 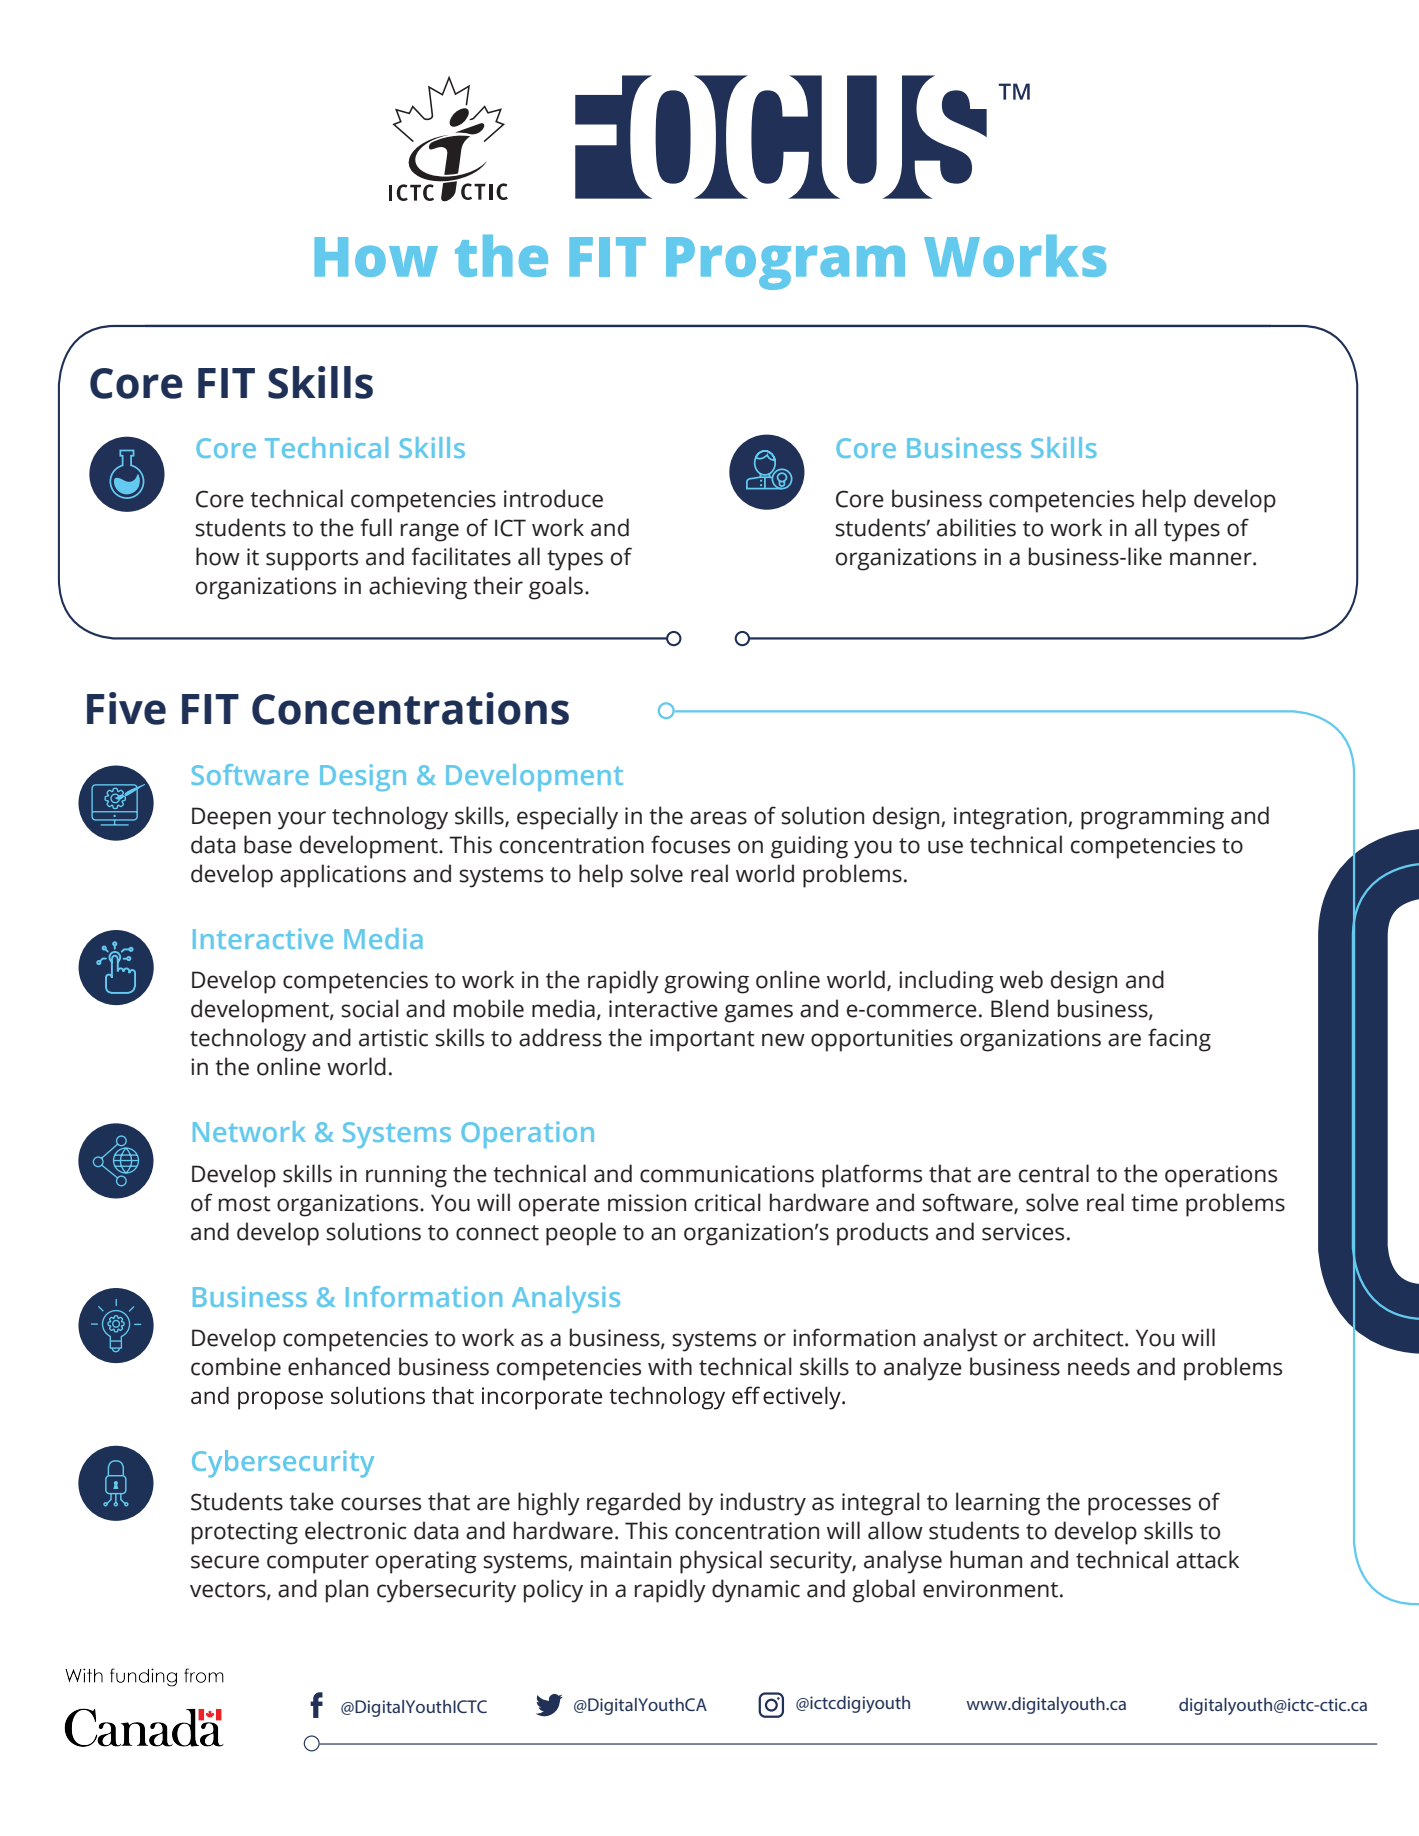 I want to click on secure, so click(x=225, y=1562).
